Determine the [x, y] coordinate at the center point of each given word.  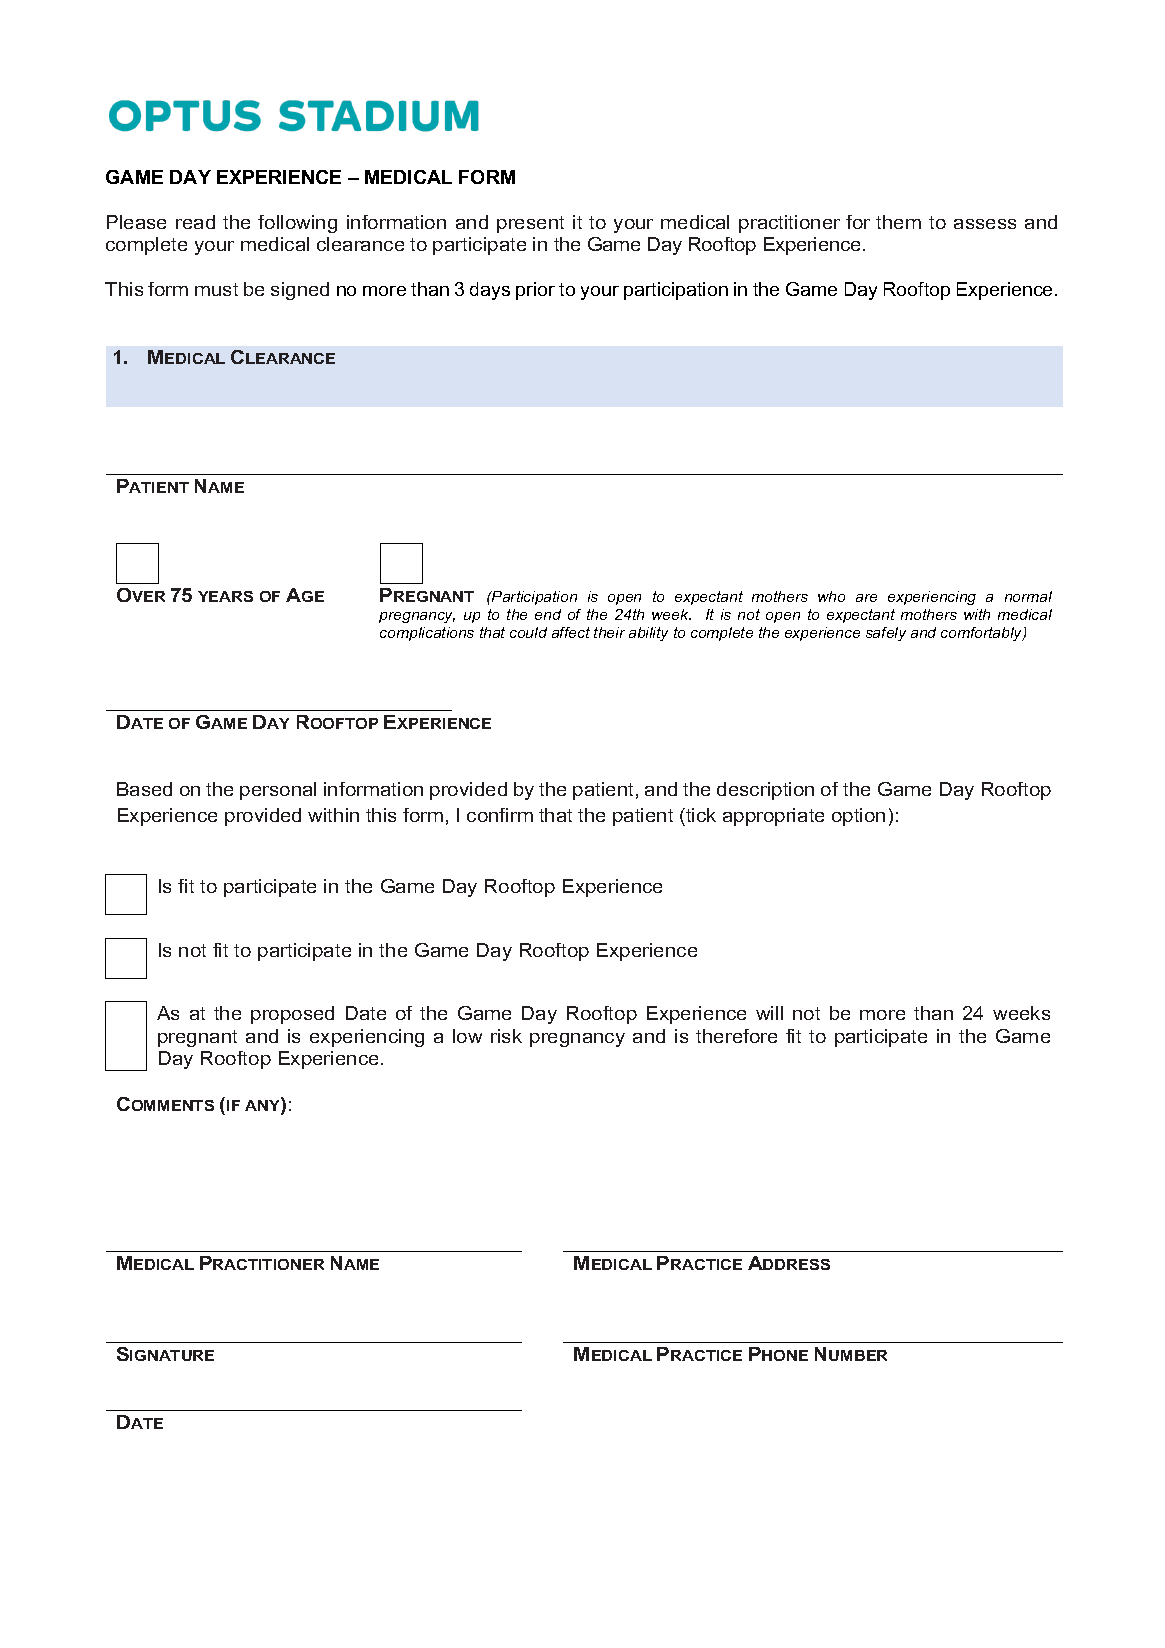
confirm [500, 815]
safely [886, 634]
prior [535, 291]
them [898, 222]
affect [571, 632]
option [858, 817]
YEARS [225, 596]
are [866, 598]
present [530, 224]
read [195, 222]
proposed [292, 1015]
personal [278, 791]
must [216, 289]
